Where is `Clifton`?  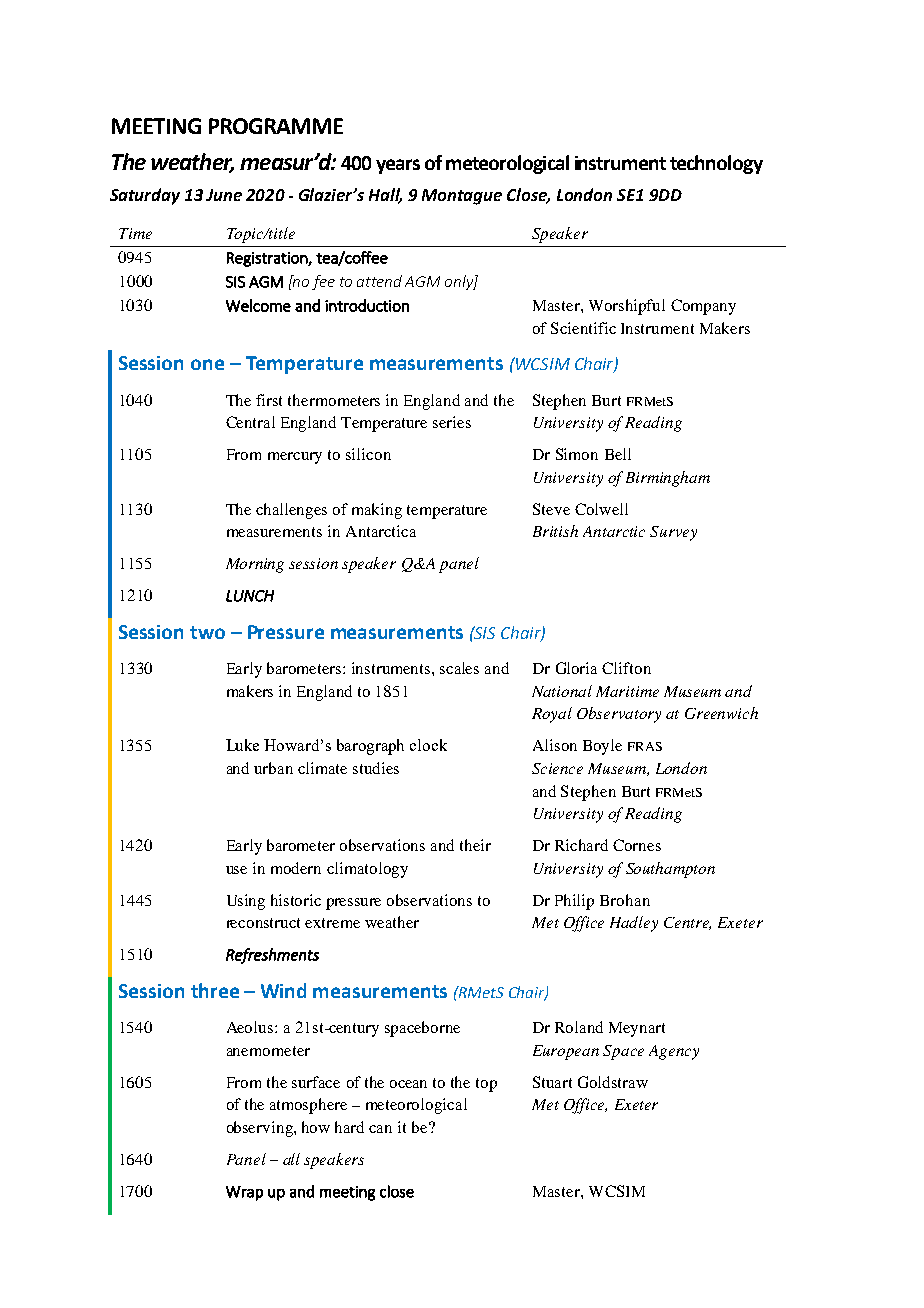
Clifton is located at coordinates (626, 668).
